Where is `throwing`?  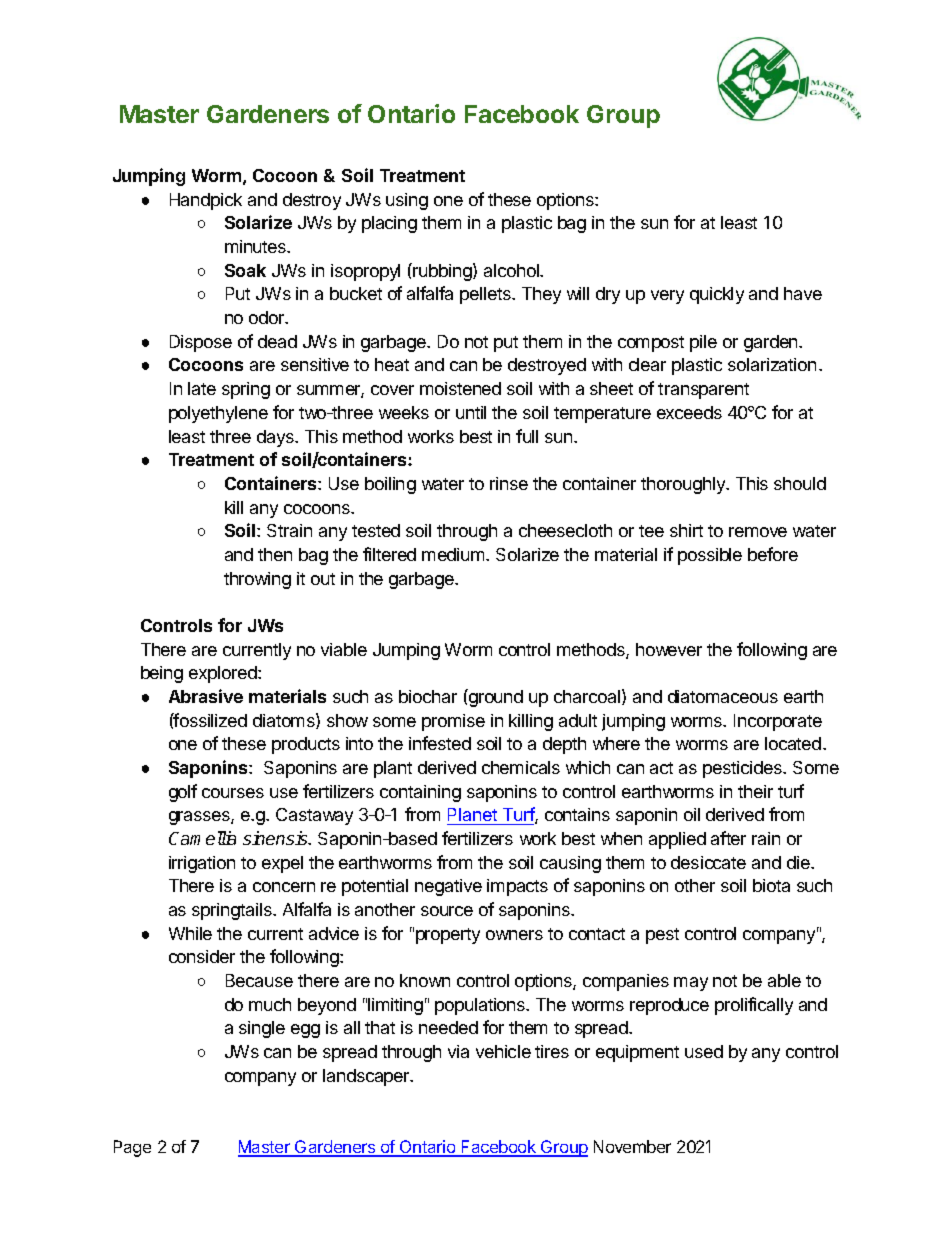
throwing is located at coordinates (257, 580).
